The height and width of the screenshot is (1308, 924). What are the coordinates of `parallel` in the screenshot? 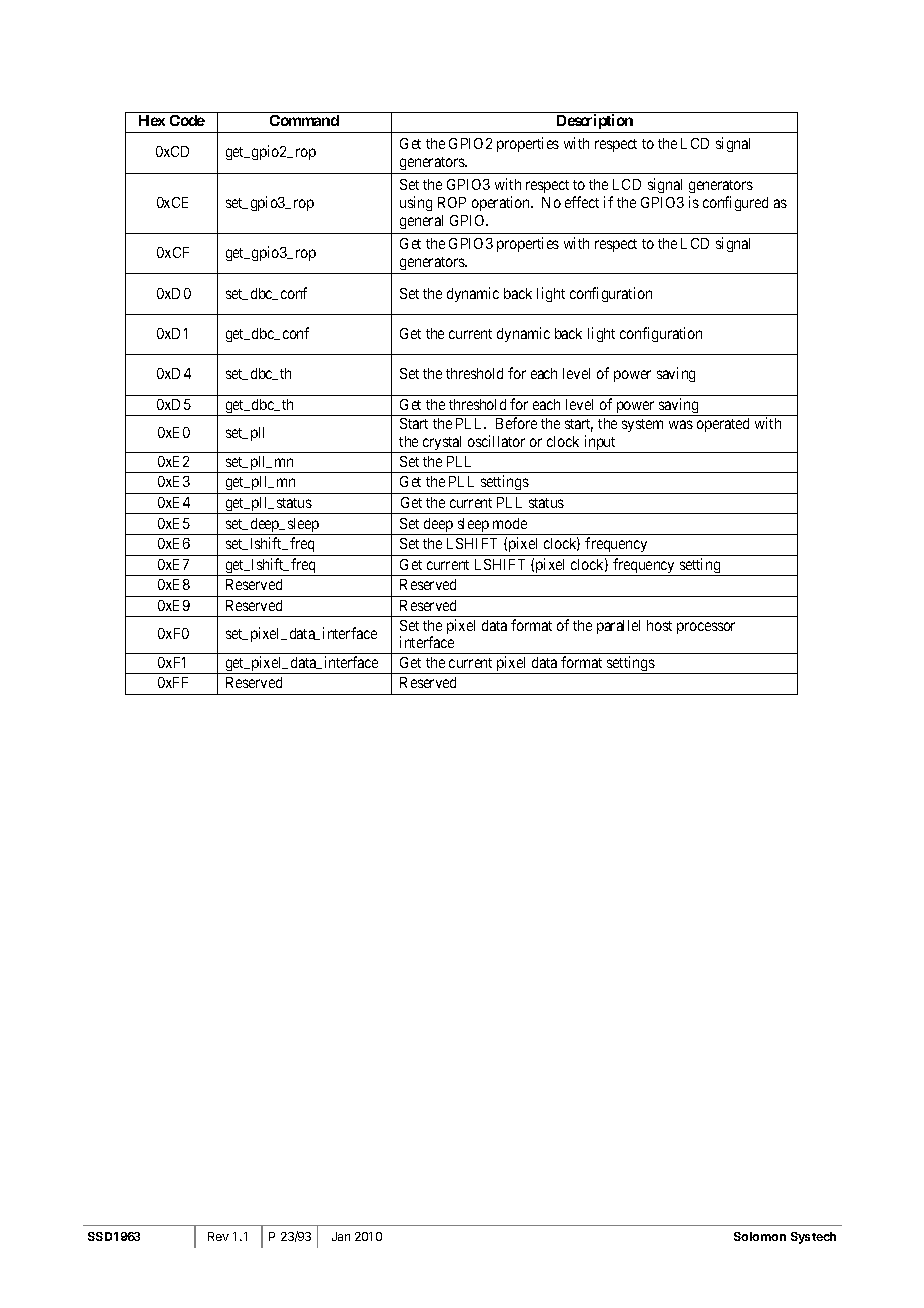 It's located at (618, 627).
